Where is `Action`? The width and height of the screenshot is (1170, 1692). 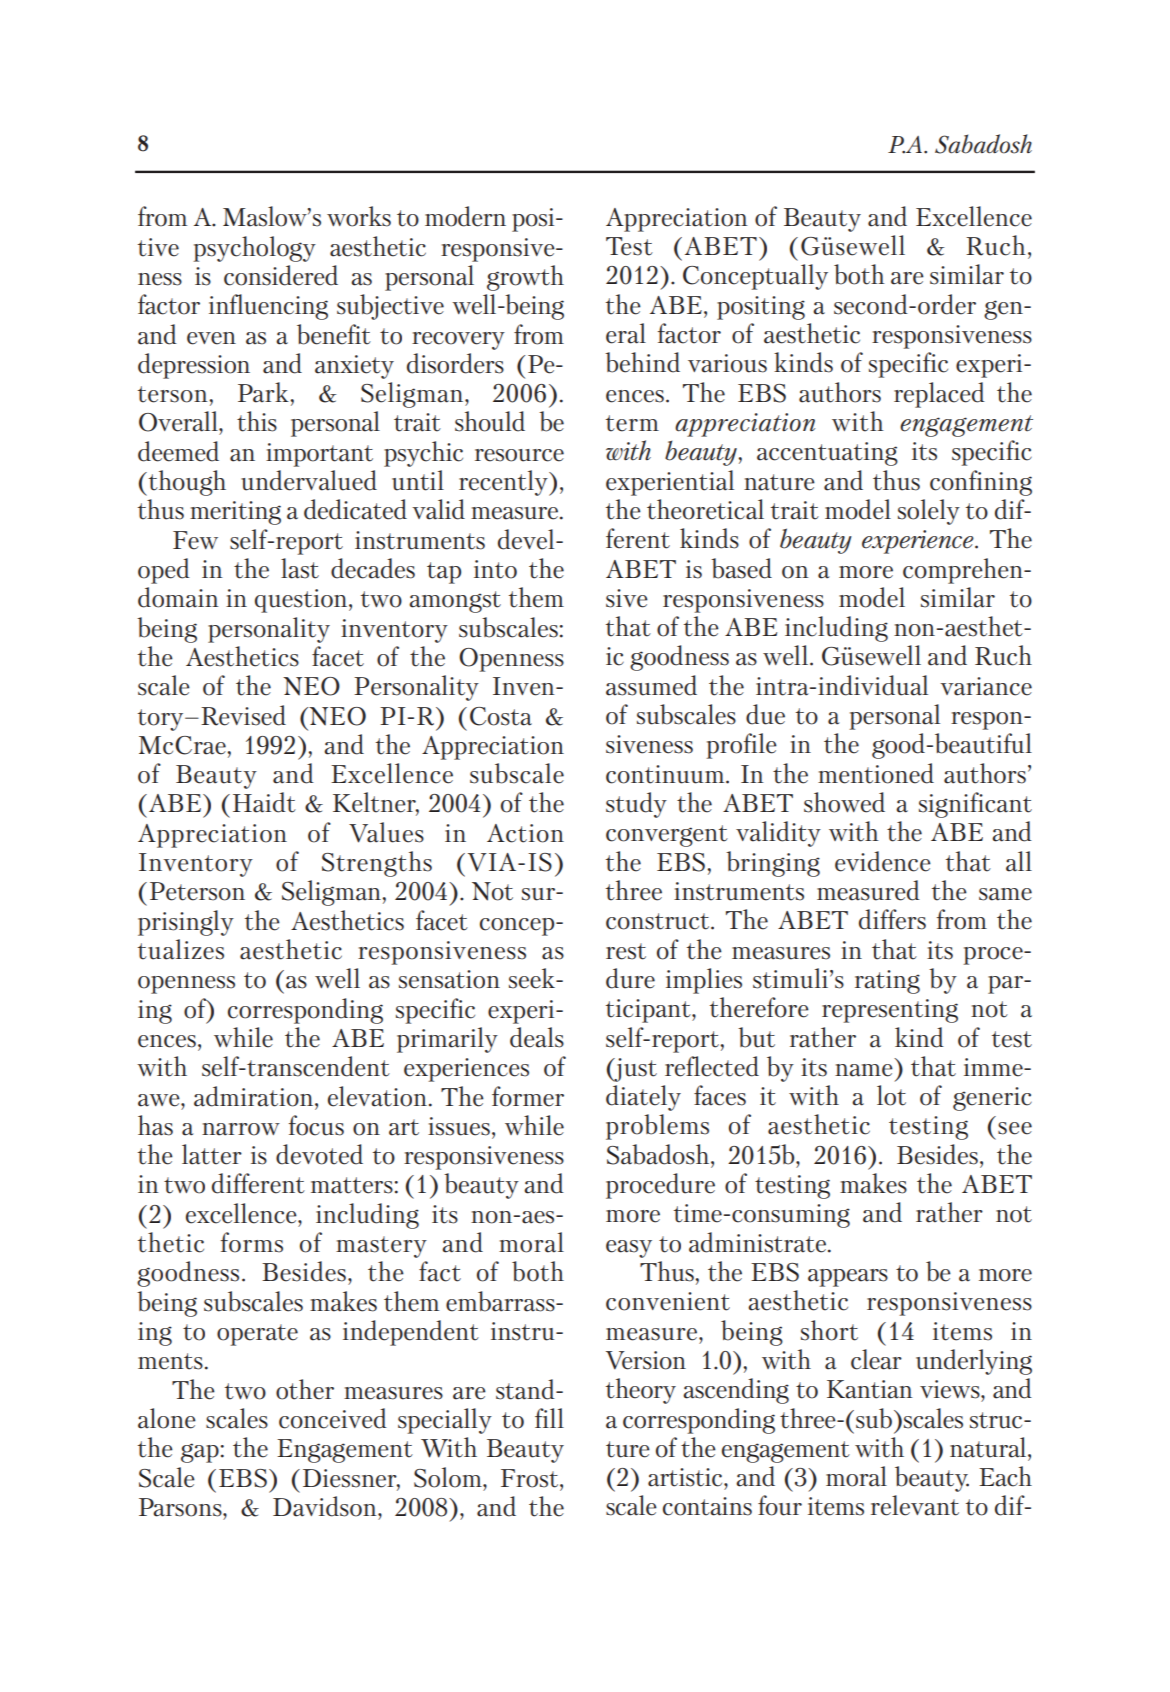 Action is located at coordinates (525, 833).
